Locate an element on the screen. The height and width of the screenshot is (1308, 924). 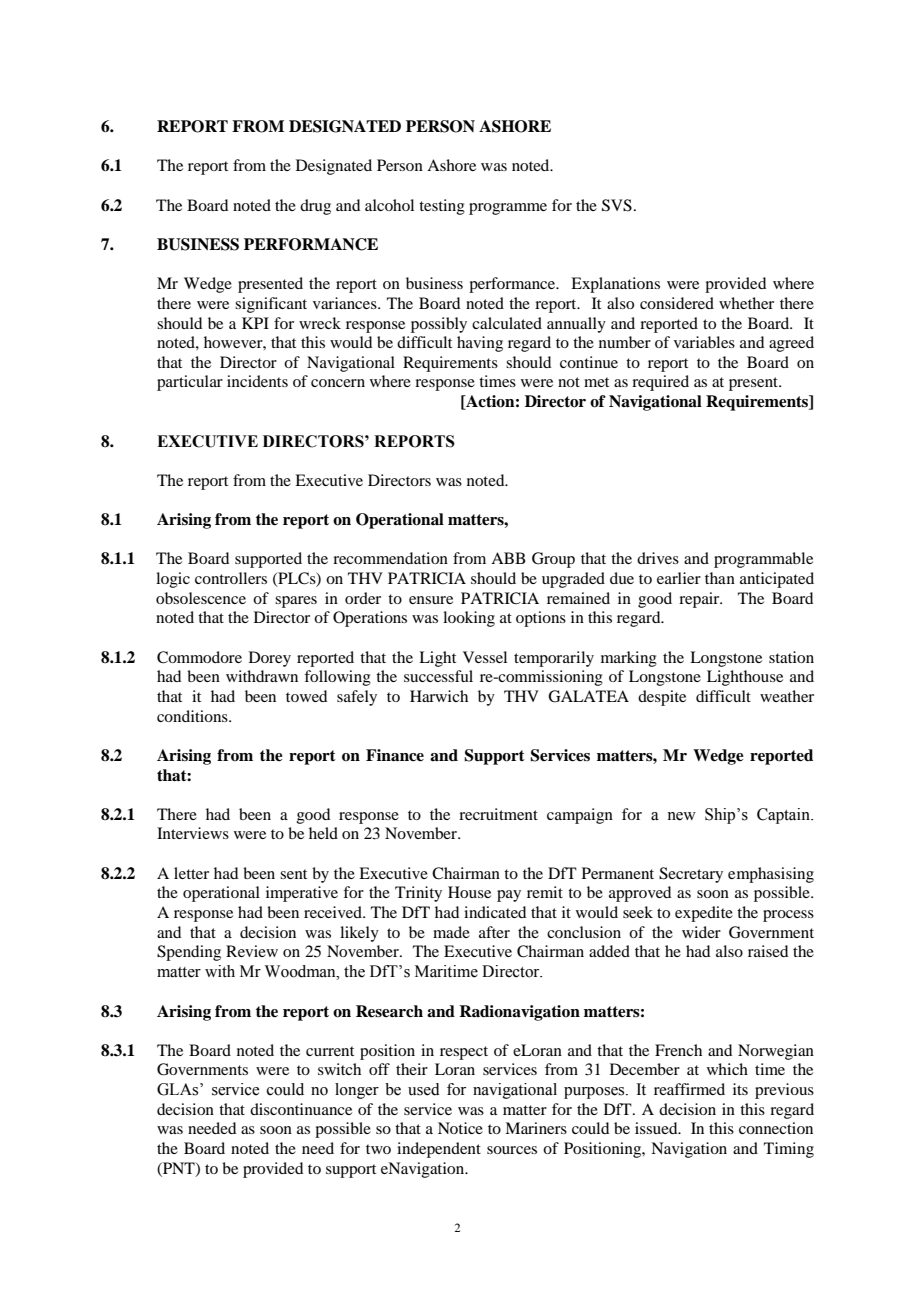
required is located at coordinates (660, 383).
